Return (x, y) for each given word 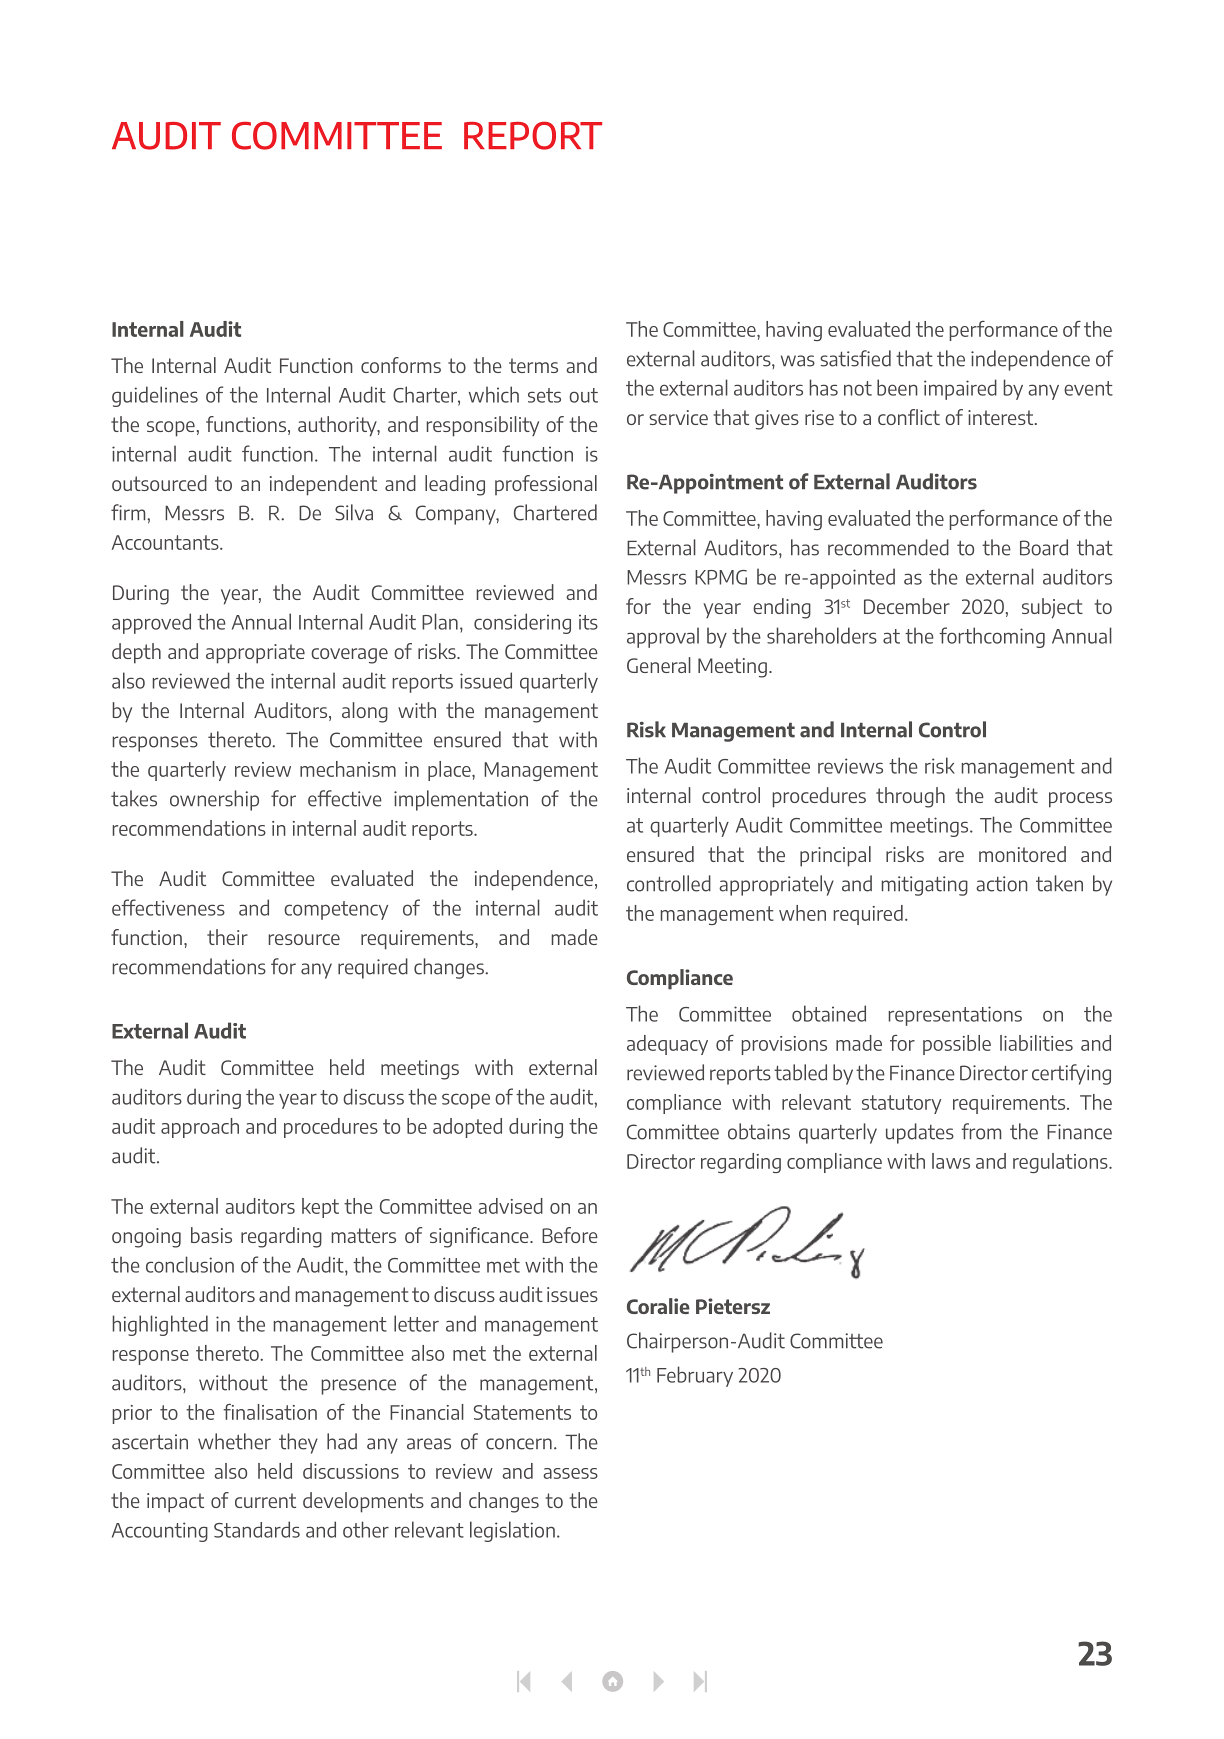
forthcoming (992, 637)
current (265, 1500)
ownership (214, 800)
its (588, 622)
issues (572, 1294)
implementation (461, 800)
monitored (1022, 854)
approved (151, 623)
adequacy (667, 1045)
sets (544, 395)
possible (957, 1045)
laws (951, 1161)
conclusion (190, 1264)
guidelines (155, 396)
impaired (960, 389)
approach (200, 1128)
